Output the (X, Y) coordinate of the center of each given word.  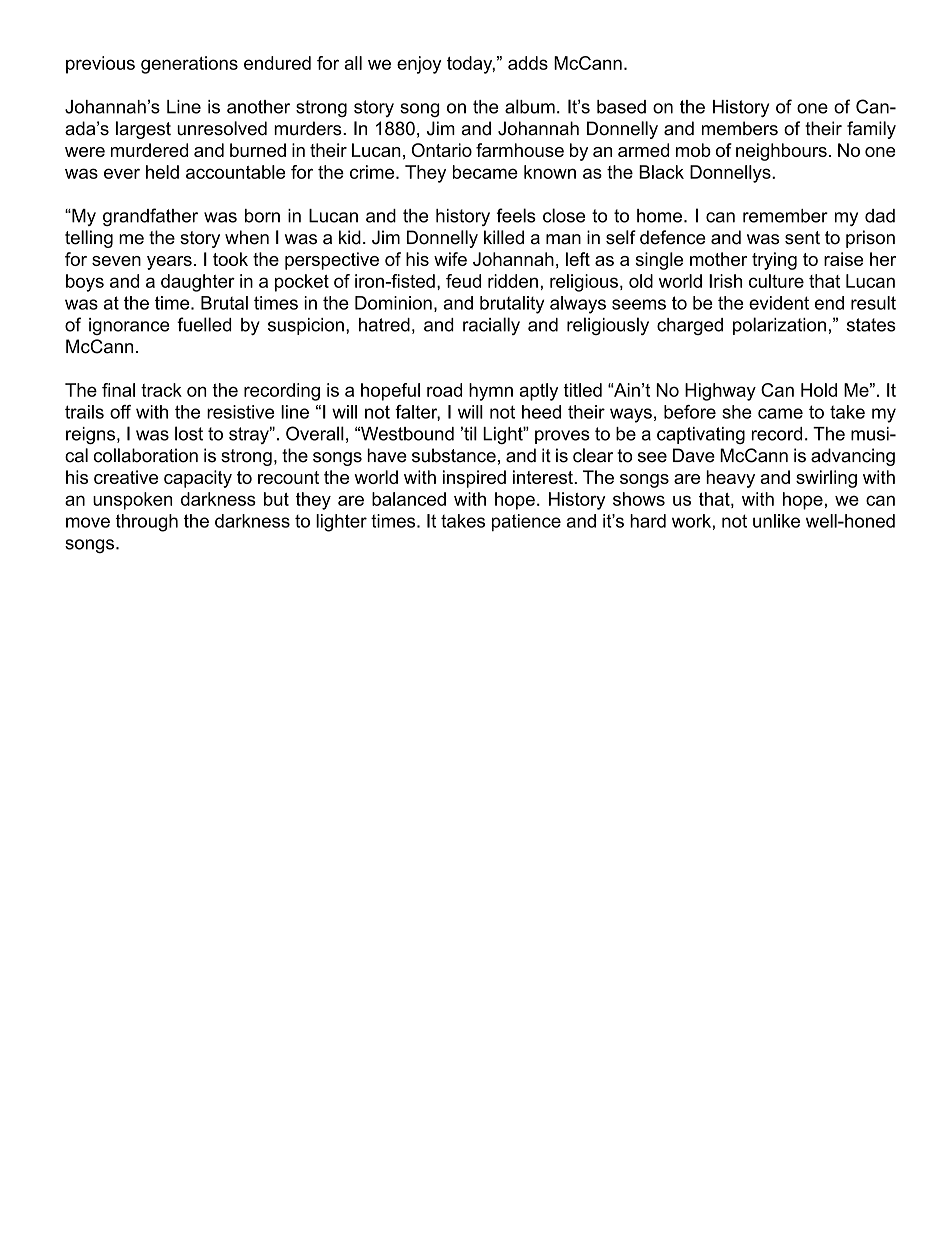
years (169, 263)
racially (491, 326)
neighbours (781, 152)
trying (774, 261)
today (471, 65)
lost (189, 433)
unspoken (132, 501)
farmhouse (520, 150)
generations (189, 65)
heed (541, 412)
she (737, 412)
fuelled (204, 324)
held (162, 172)
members (740, 128)
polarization (779, 326)
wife (450, 259)
